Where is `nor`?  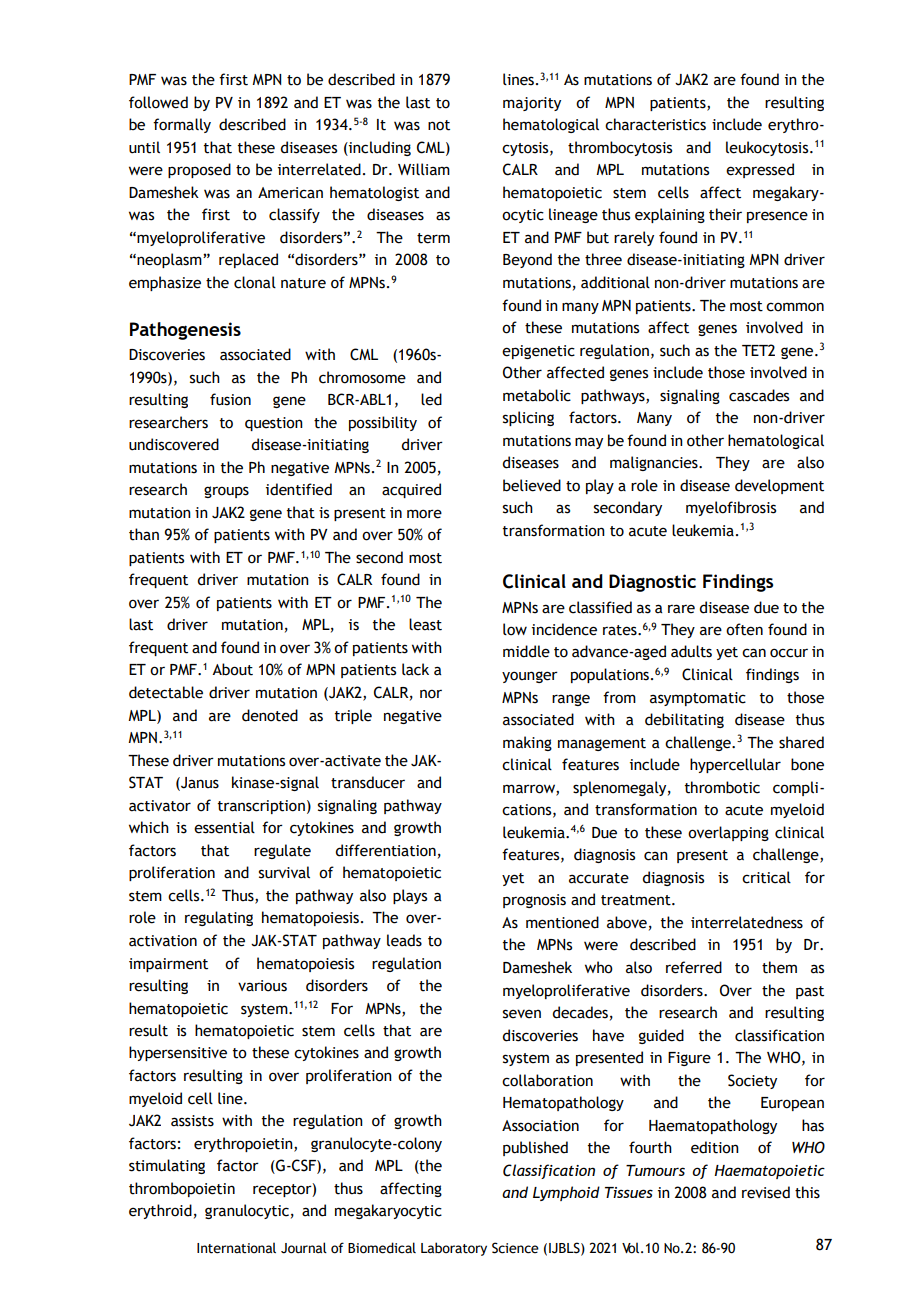
nor is located at coordinates (431, 694).
